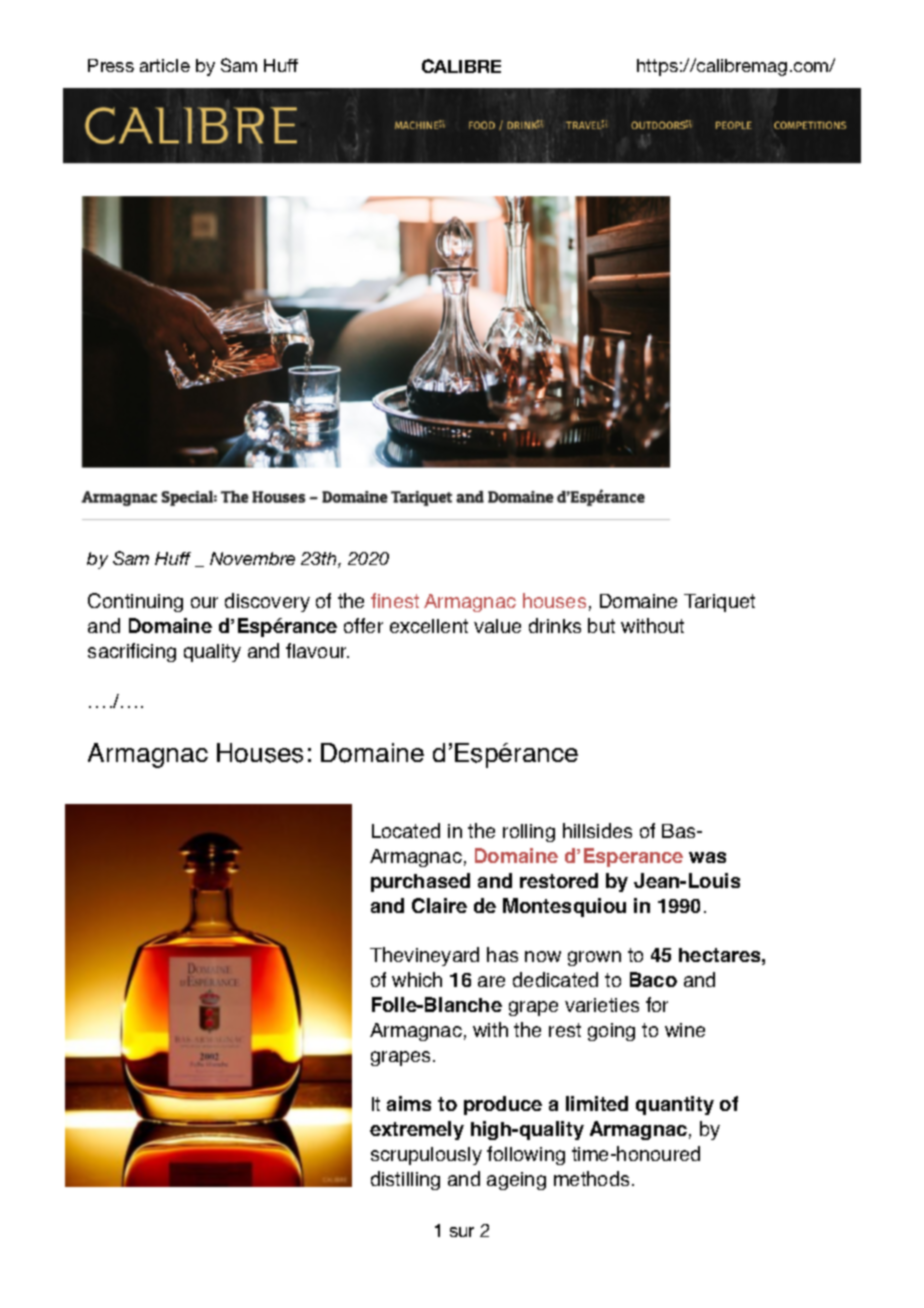 The width and height of the image is (924, 1308). I want to click on sacrificing, so click(132, 652).
